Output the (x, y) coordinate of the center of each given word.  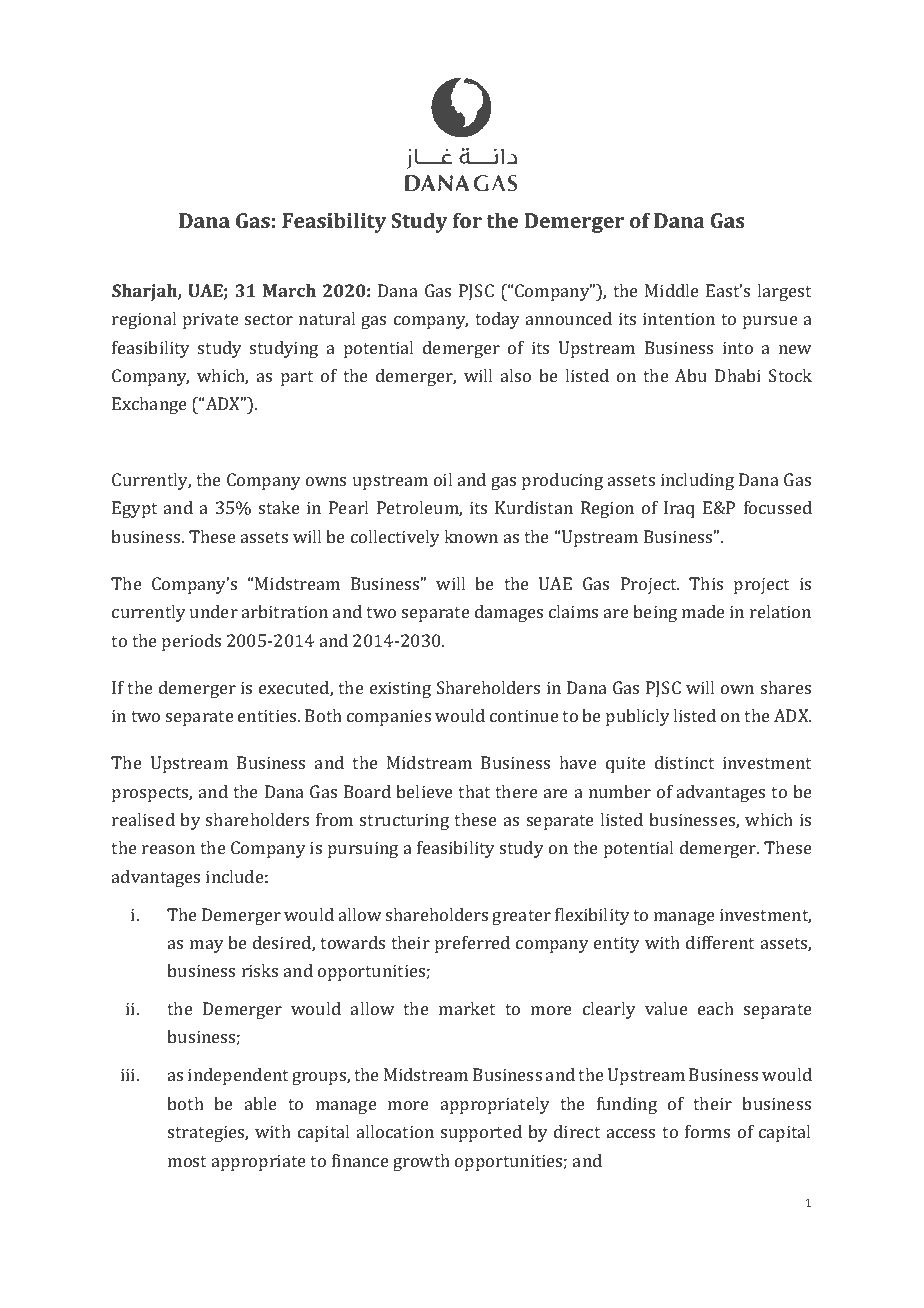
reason (168, 849)
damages (509, 613)
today (497, 320)
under (214, 611)
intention (679, 318)
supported (481, 1133)
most (187, 1161)
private (211, 320)
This (706, 583)
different (720, 942)
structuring (404, 821)
